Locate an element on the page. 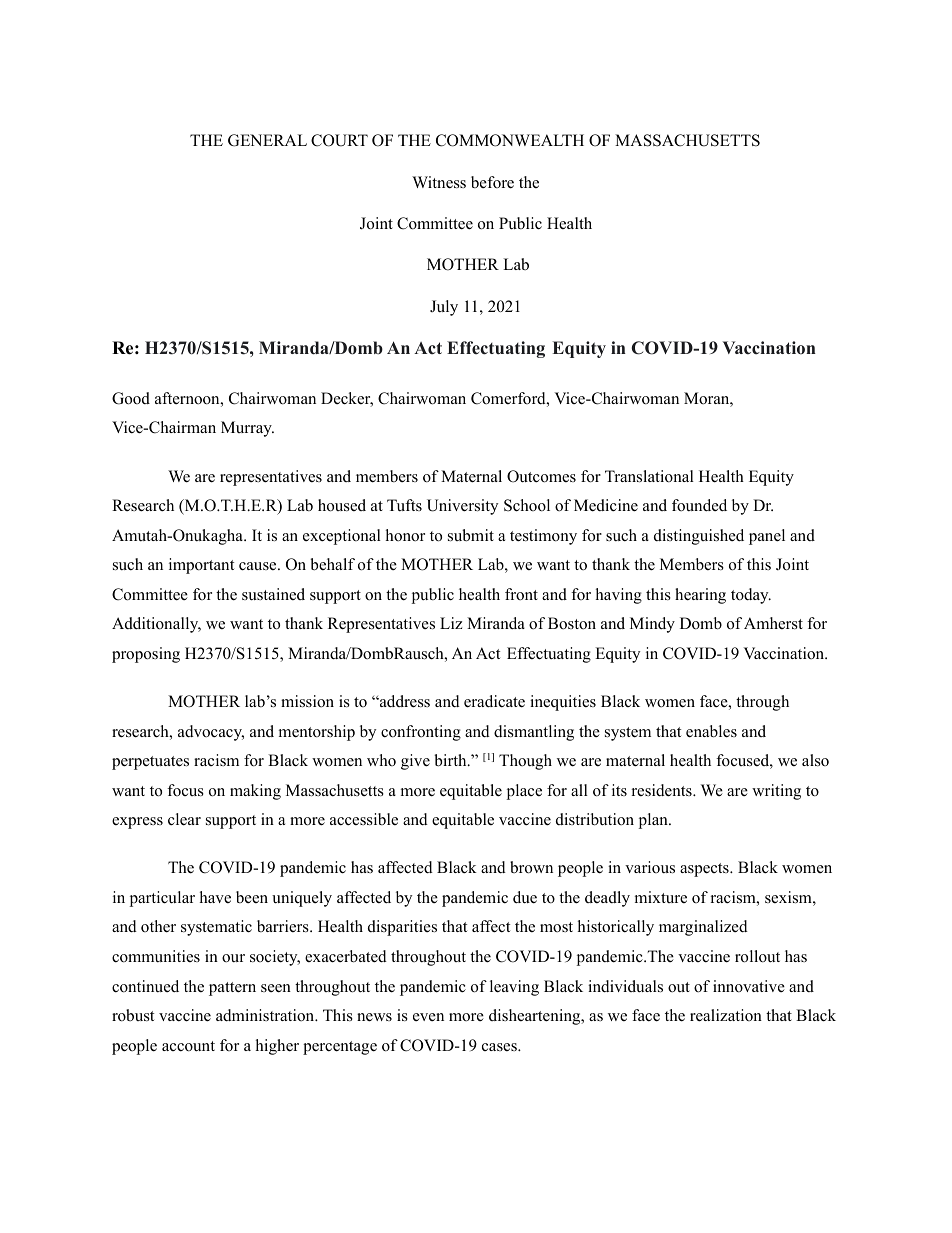  today is located at coordinates (751, 596).
